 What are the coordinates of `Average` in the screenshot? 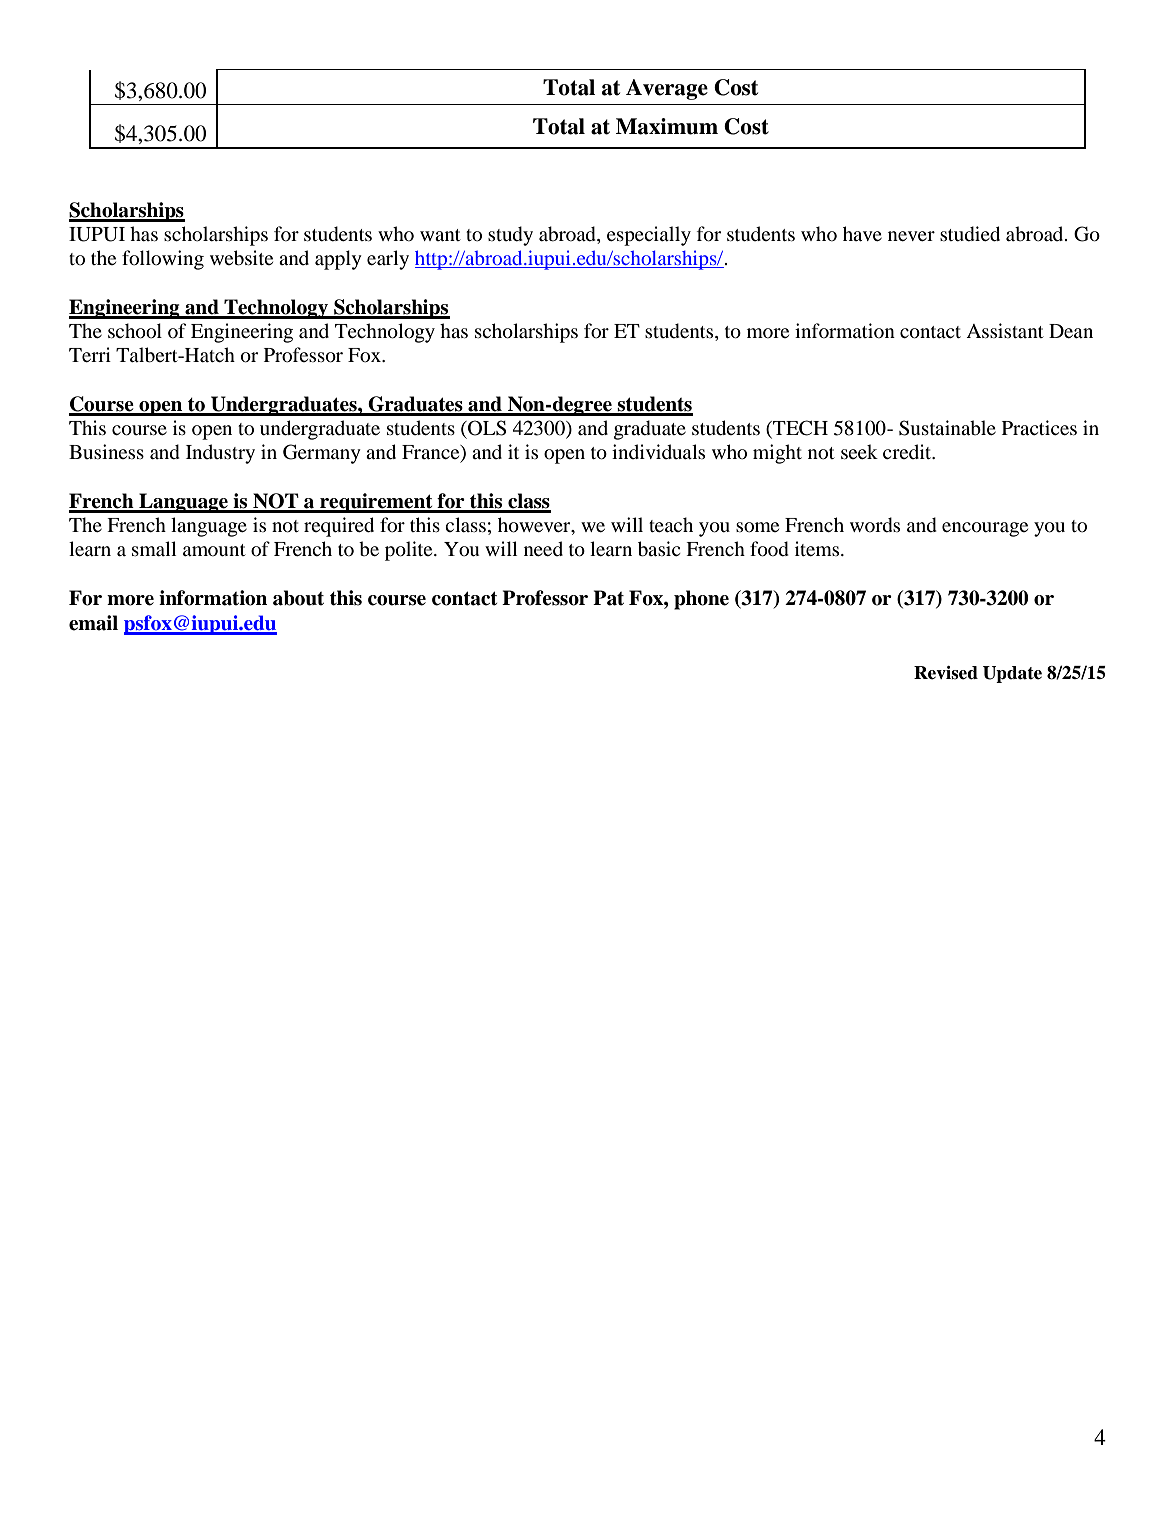 It's located at (667, 89).
